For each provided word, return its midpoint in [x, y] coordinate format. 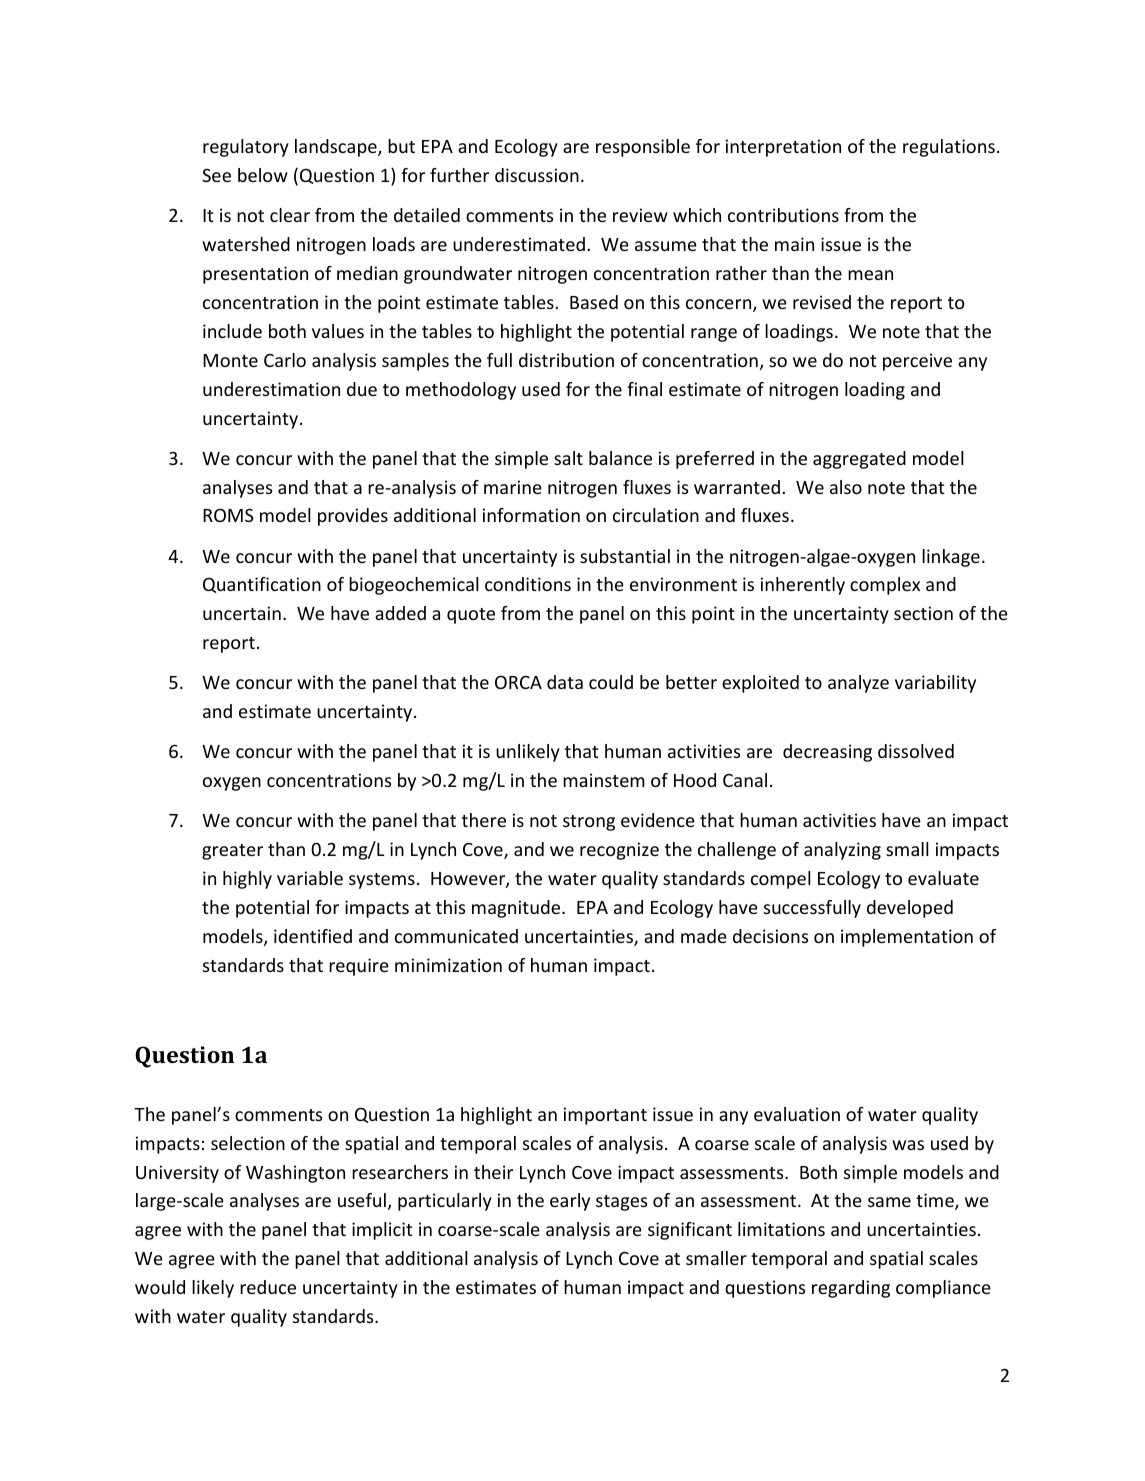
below [263, 175]
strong [589, 823]
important [605, 1116]
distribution [566, 360]
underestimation [271, 389]
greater [232, 852]
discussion [537, 175]
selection [248, 1143]
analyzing [842, 851]
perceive [917, 362]
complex [885, 586]
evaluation [797, 1114]
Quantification [262, 585]
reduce [268, 1287]
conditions [528, 584]
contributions [783, 215]
